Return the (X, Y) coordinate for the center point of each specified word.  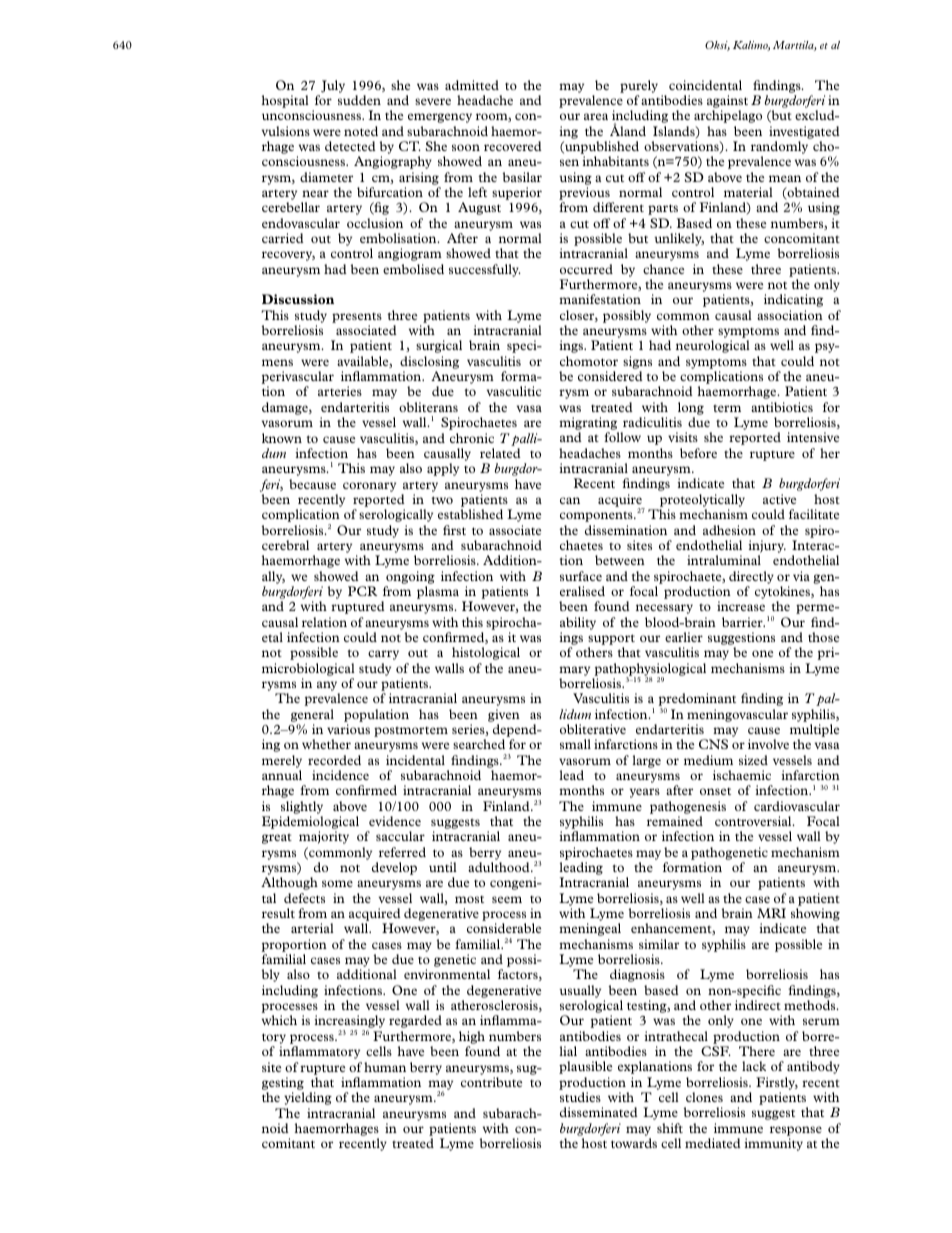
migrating (589, 425)
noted (361, 131)
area (596, 116)
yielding (308, 1098)
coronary (369, 487)
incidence (340, 775)
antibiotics (782, 407)
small (575, 744)
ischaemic (742, 775)
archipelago (728, 116)
